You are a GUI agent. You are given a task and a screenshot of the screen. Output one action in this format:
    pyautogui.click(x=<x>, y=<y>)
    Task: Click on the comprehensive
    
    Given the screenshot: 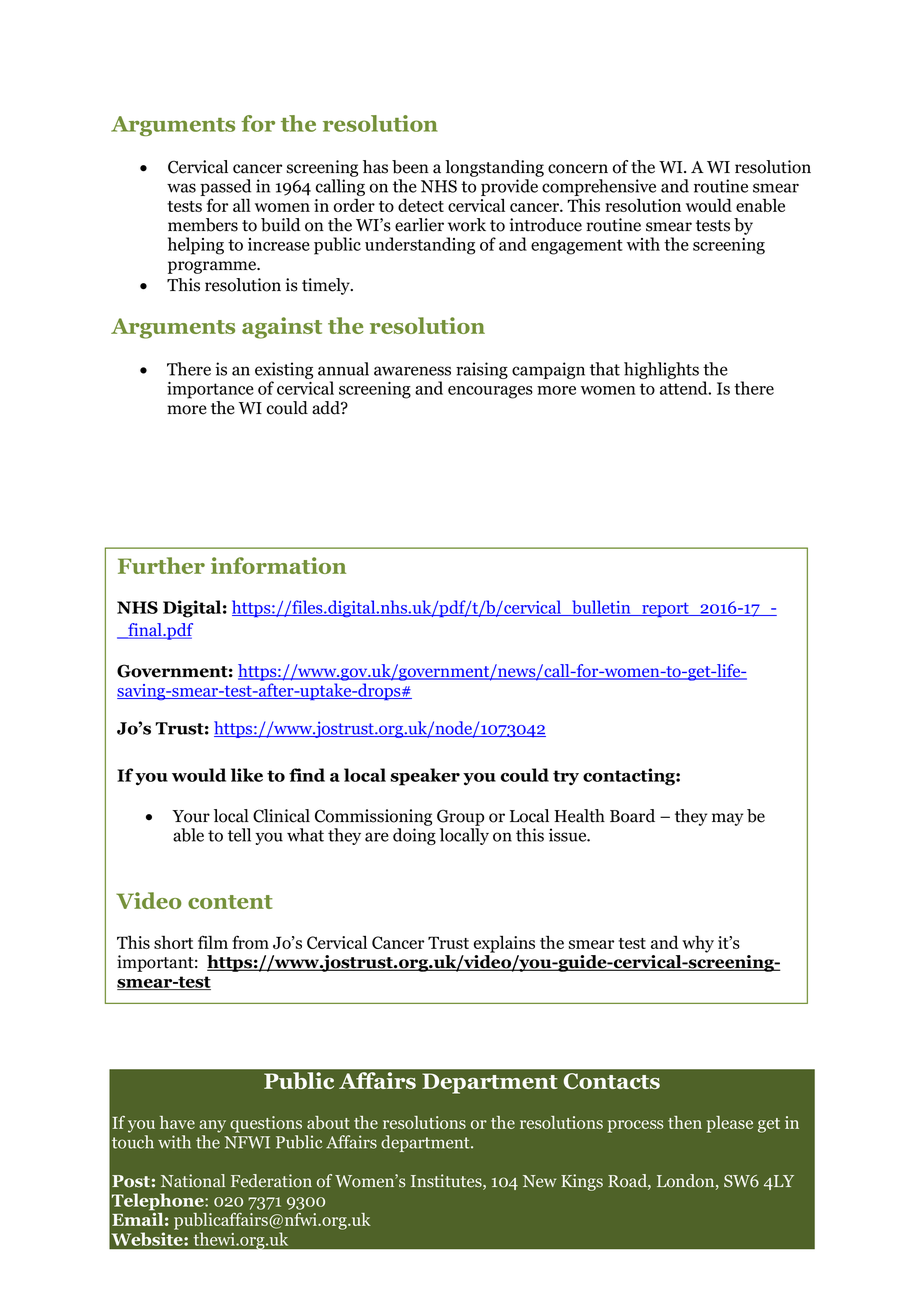 What is the action you would take?
    pyautogui.click(x=599, y=189)
